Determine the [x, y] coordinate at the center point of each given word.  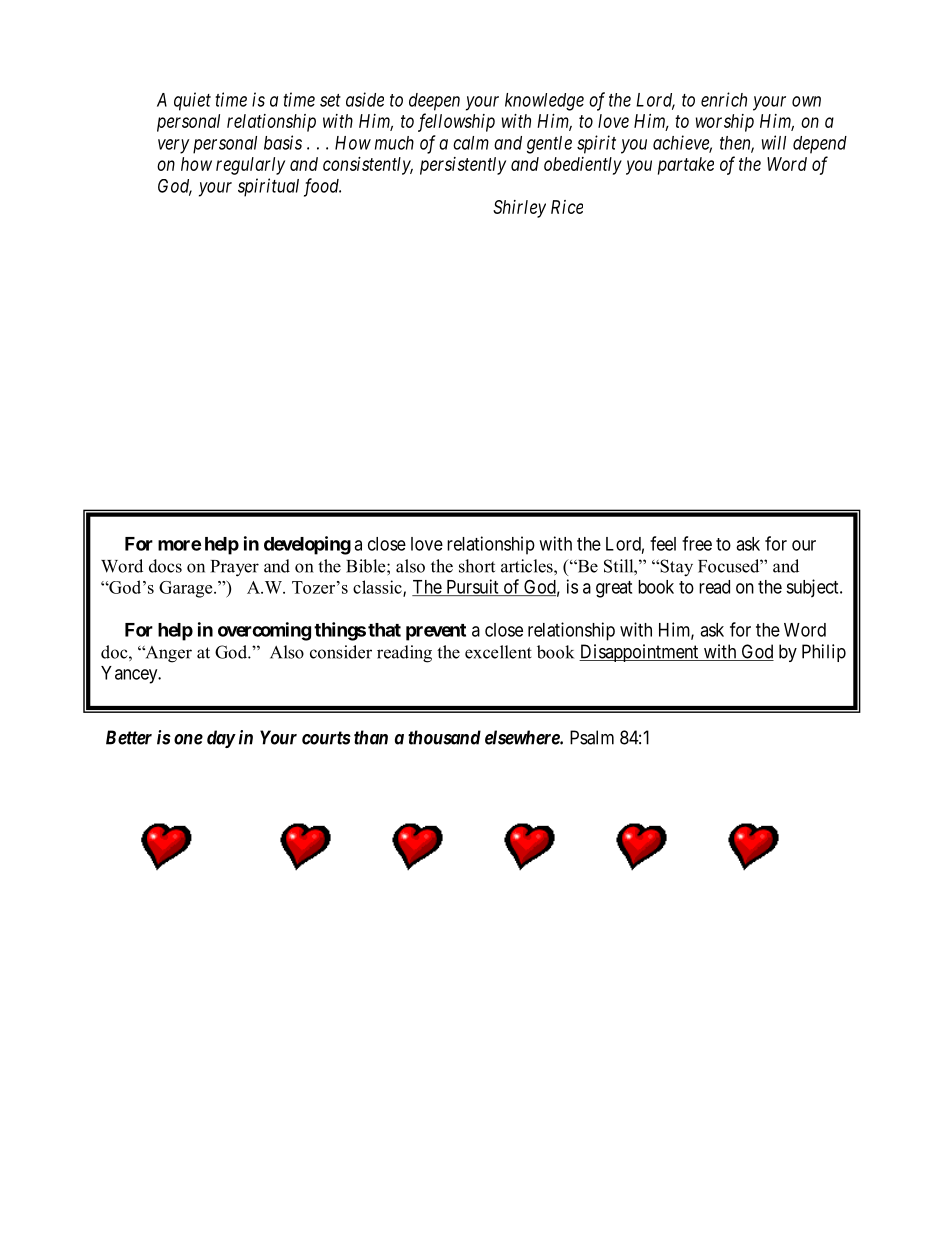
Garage [187, 589]
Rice [567, 207]
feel [663, 543]
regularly [250, 166]
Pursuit [472, 587]
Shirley [519, 209]
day [221, 739]
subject [813, 588]
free [697, 543]
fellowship [456, 122]
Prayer [235, 568]
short [477, 566]
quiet [192, 101]
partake [686, 166]
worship [725, 123]
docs [165, 566]
